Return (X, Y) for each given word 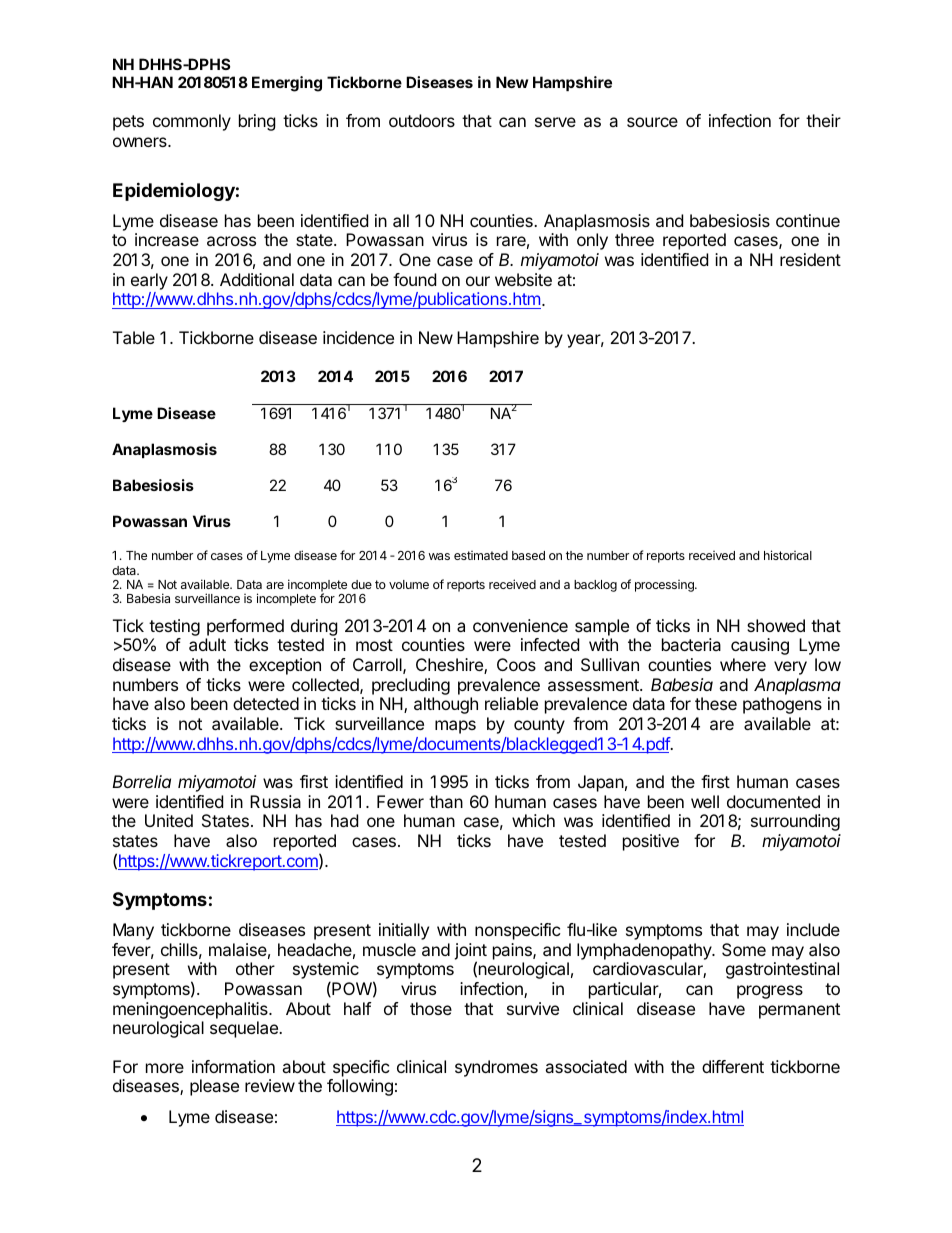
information (233, 1066)
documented (773, 801)
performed (245, 627)
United (169, 820)
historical (788, 555)
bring (257, 122)
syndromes (496, 1068)
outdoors (422, 120)
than (446, 801)
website (523, 279)
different (733, 1066)
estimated (481, 555)
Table (134, 337)
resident (810, 259)
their (823, 120)
